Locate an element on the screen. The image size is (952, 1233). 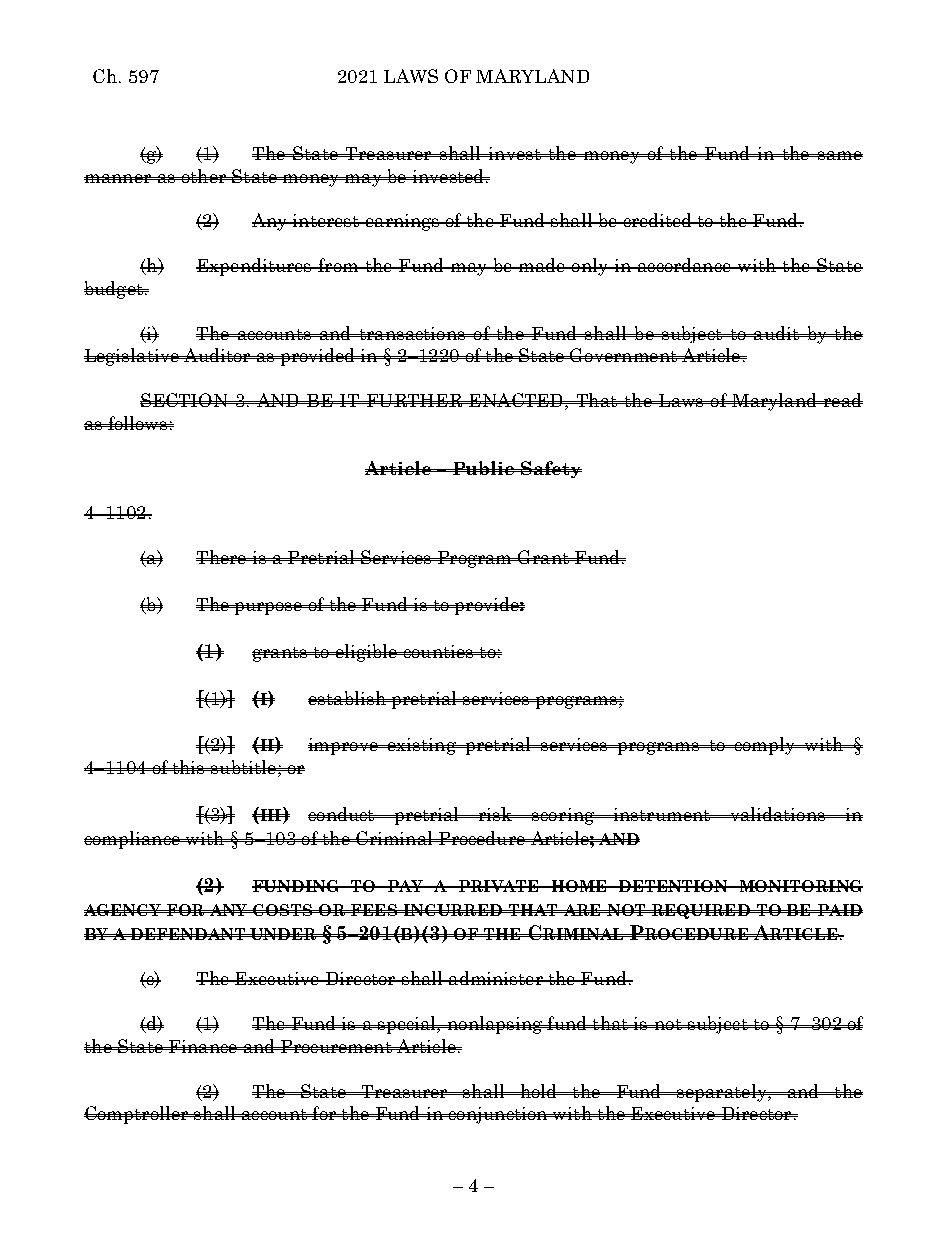
Finance is located at coordinates (203, 1046).
